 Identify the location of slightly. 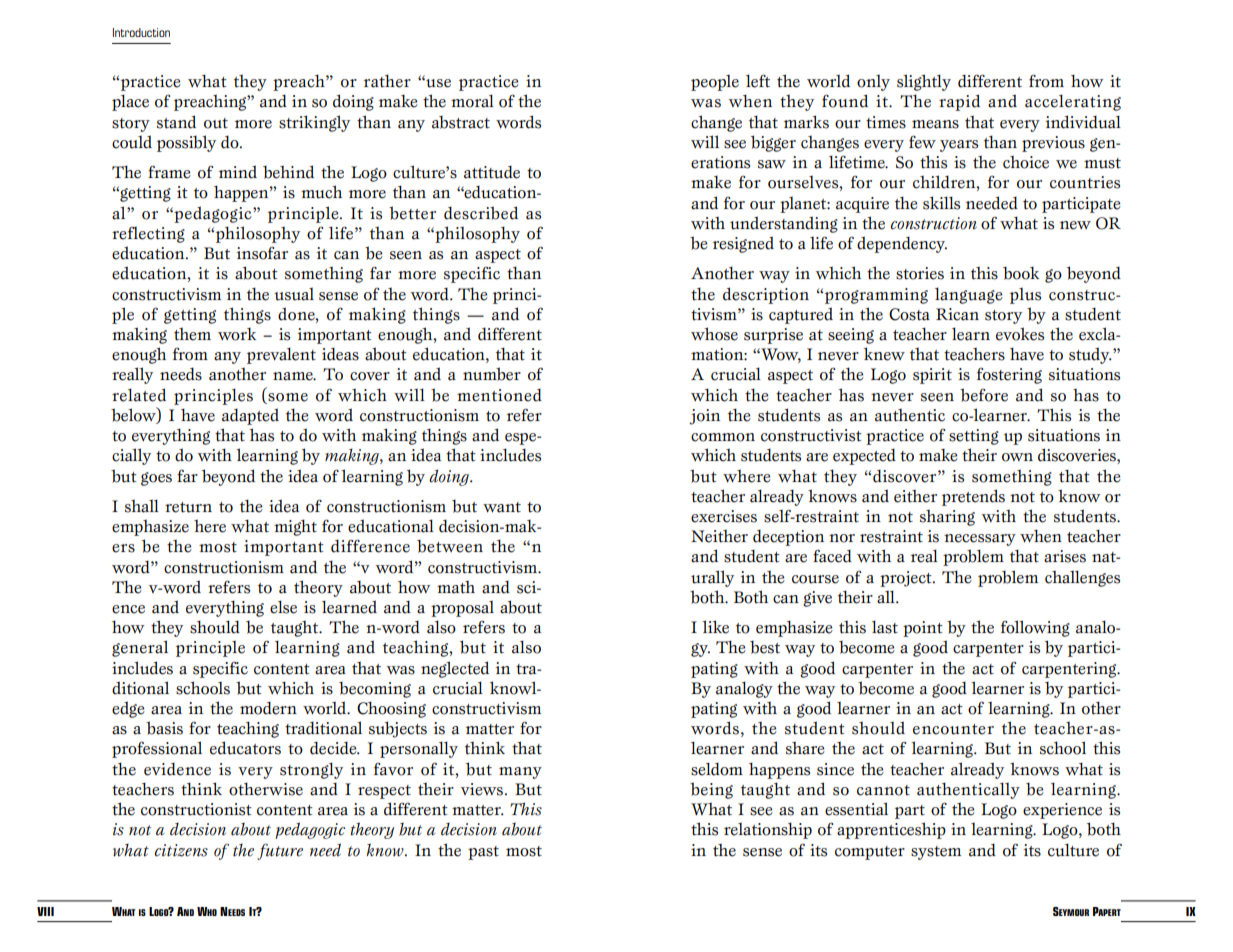
(924, 82).
